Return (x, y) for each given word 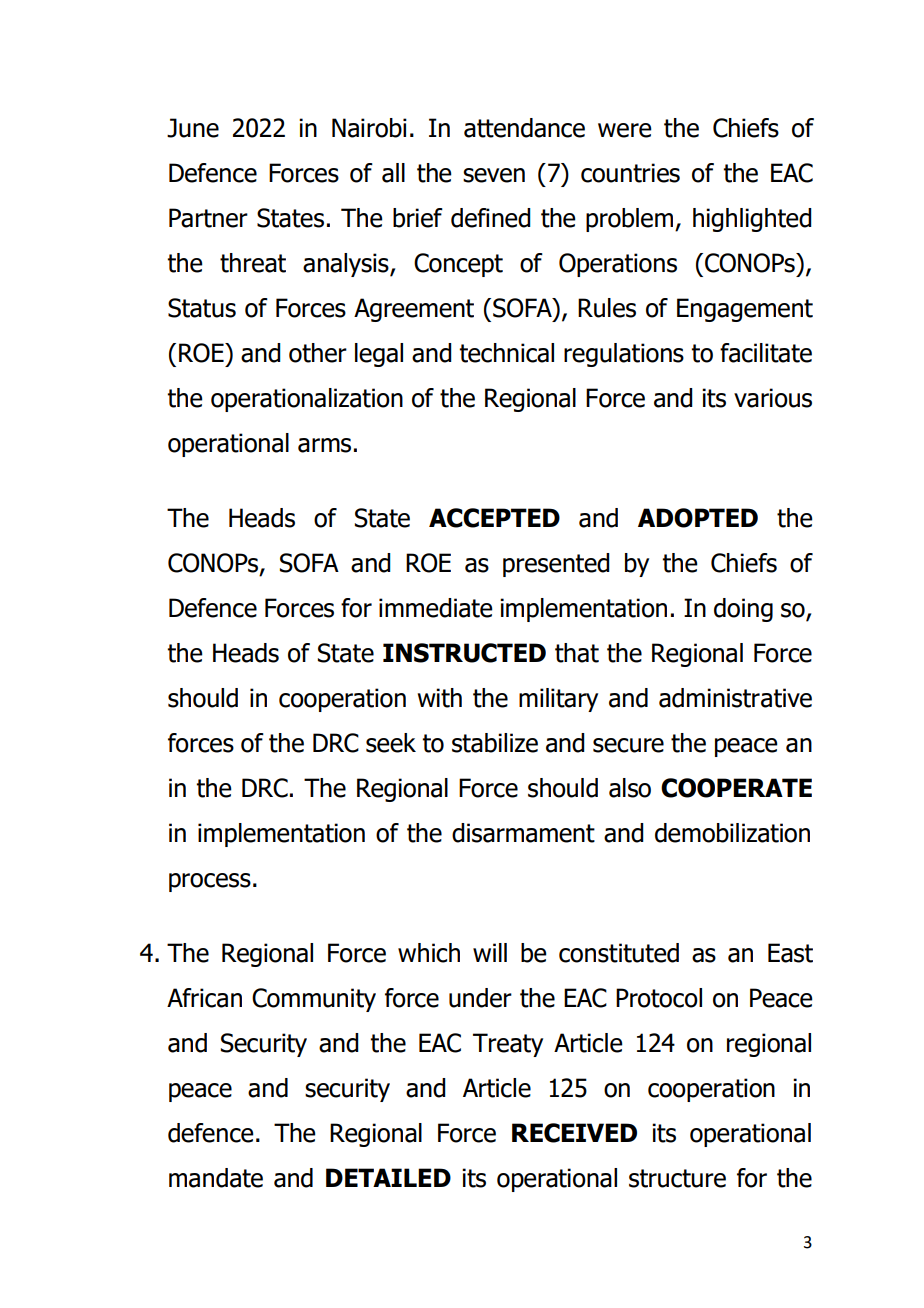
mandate (216, 1178)
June (193, 128)
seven (494, 175)
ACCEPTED (494, 518)
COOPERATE (736, 788)
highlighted (752, 220)
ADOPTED (698, 518)
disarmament (523, 833)
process (210, 882)
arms (324, 445)
